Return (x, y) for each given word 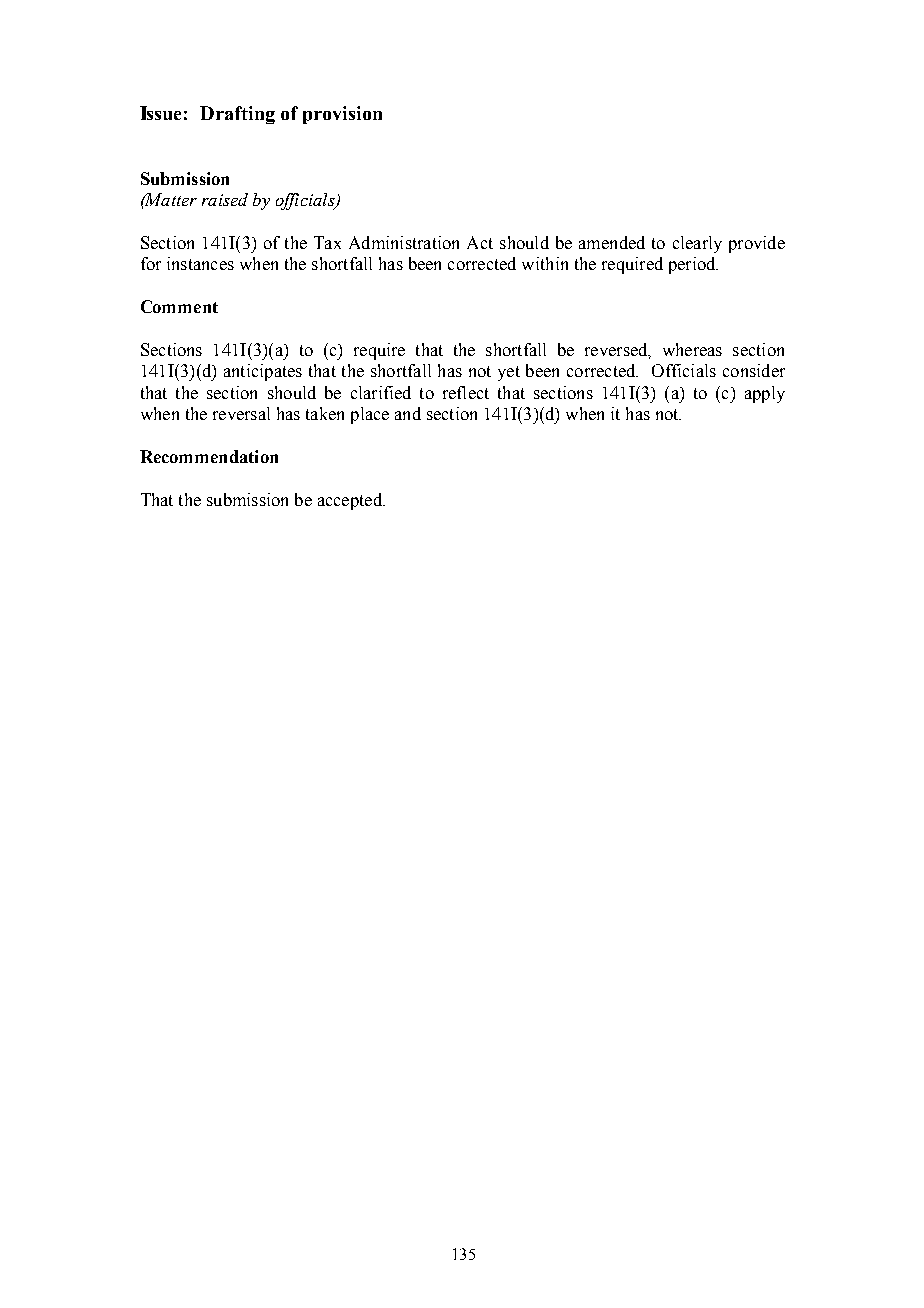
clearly (697, 244)
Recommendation (209, 456)
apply (765, 394)
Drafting (237, 115)
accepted (351, 501)
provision (342, 115)
